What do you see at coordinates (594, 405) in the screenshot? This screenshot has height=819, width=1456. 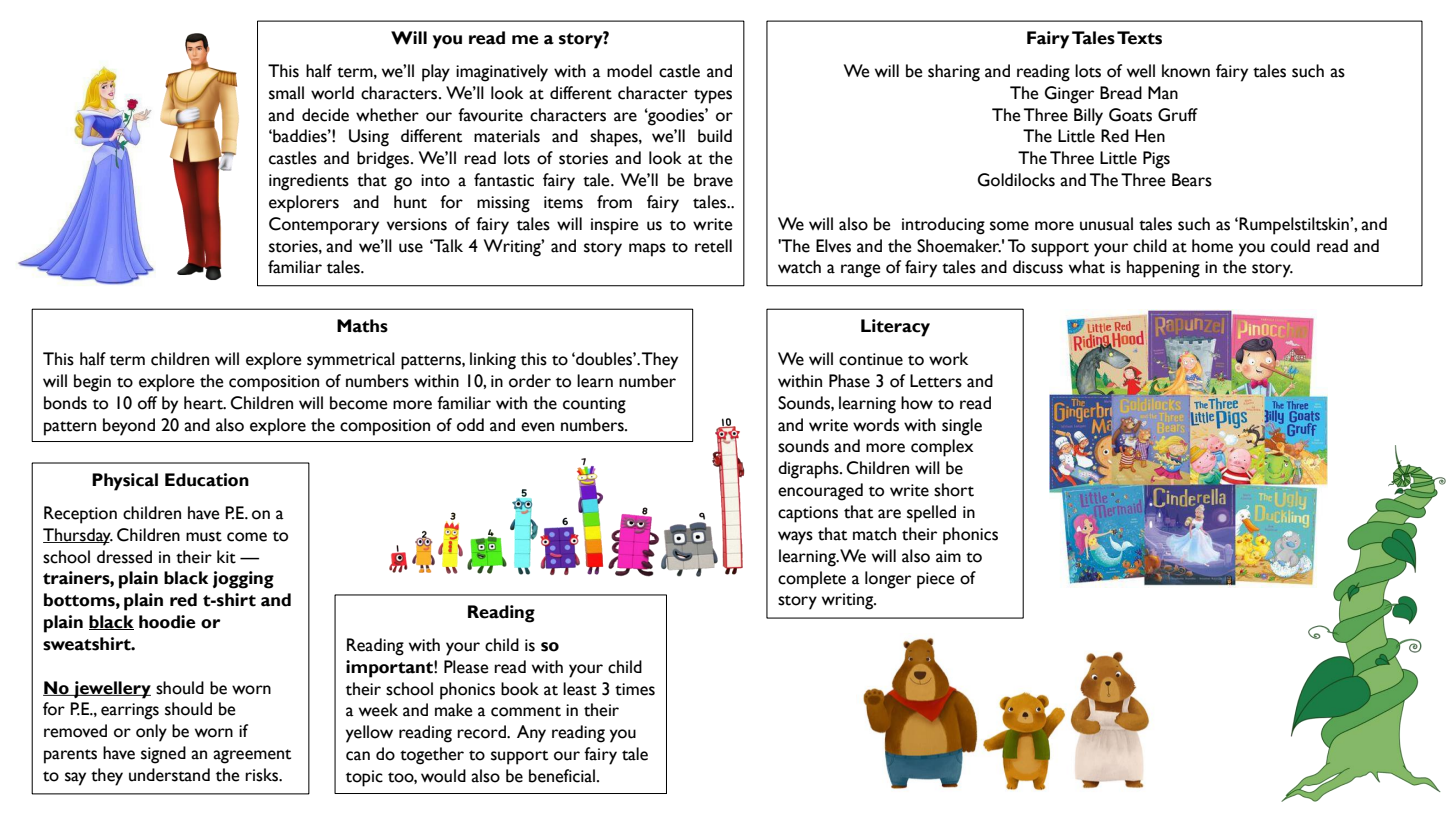 I see `counting` at bounding box center [594, 405].
